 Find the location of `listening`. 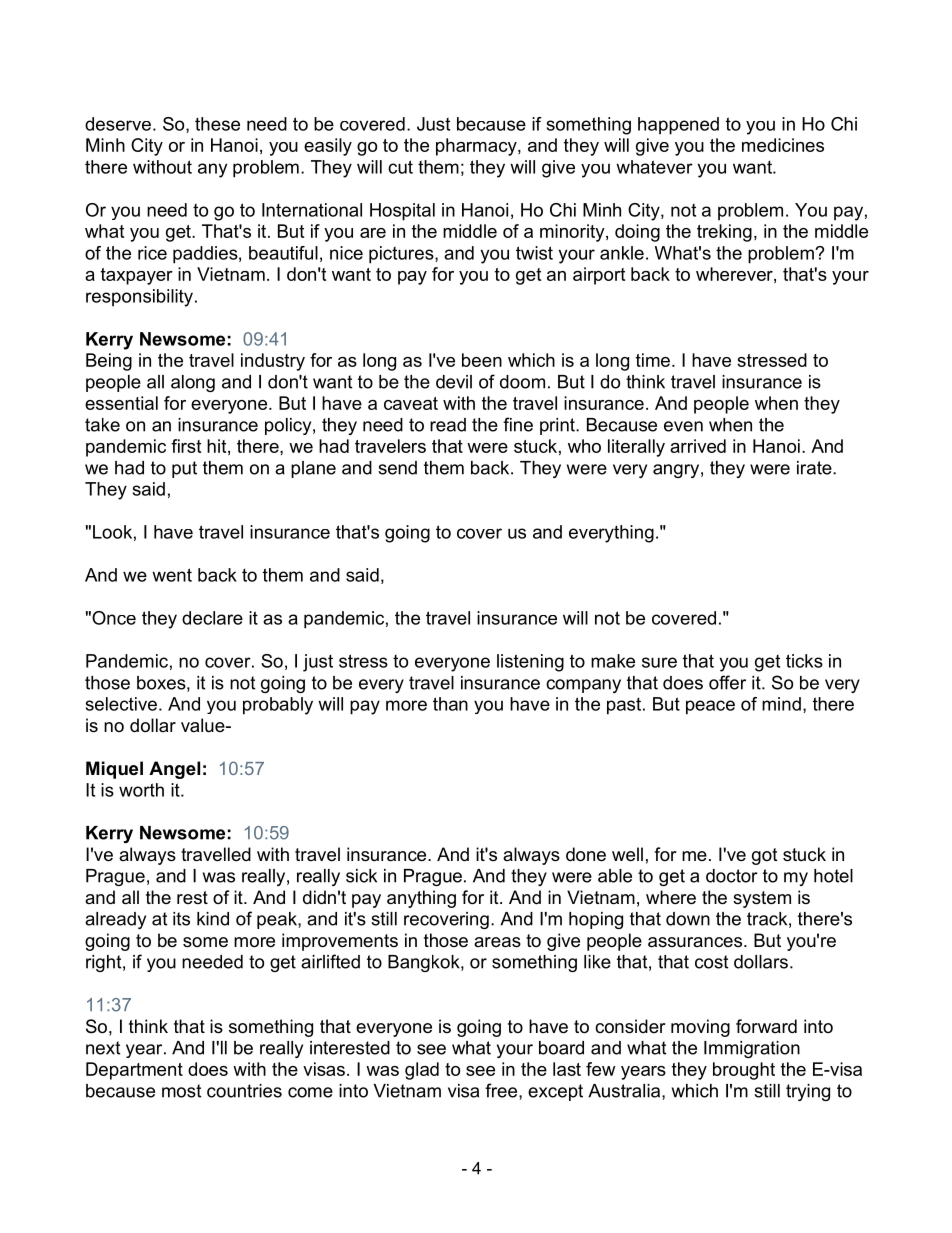

listening is located at coordinates (530, 663).
